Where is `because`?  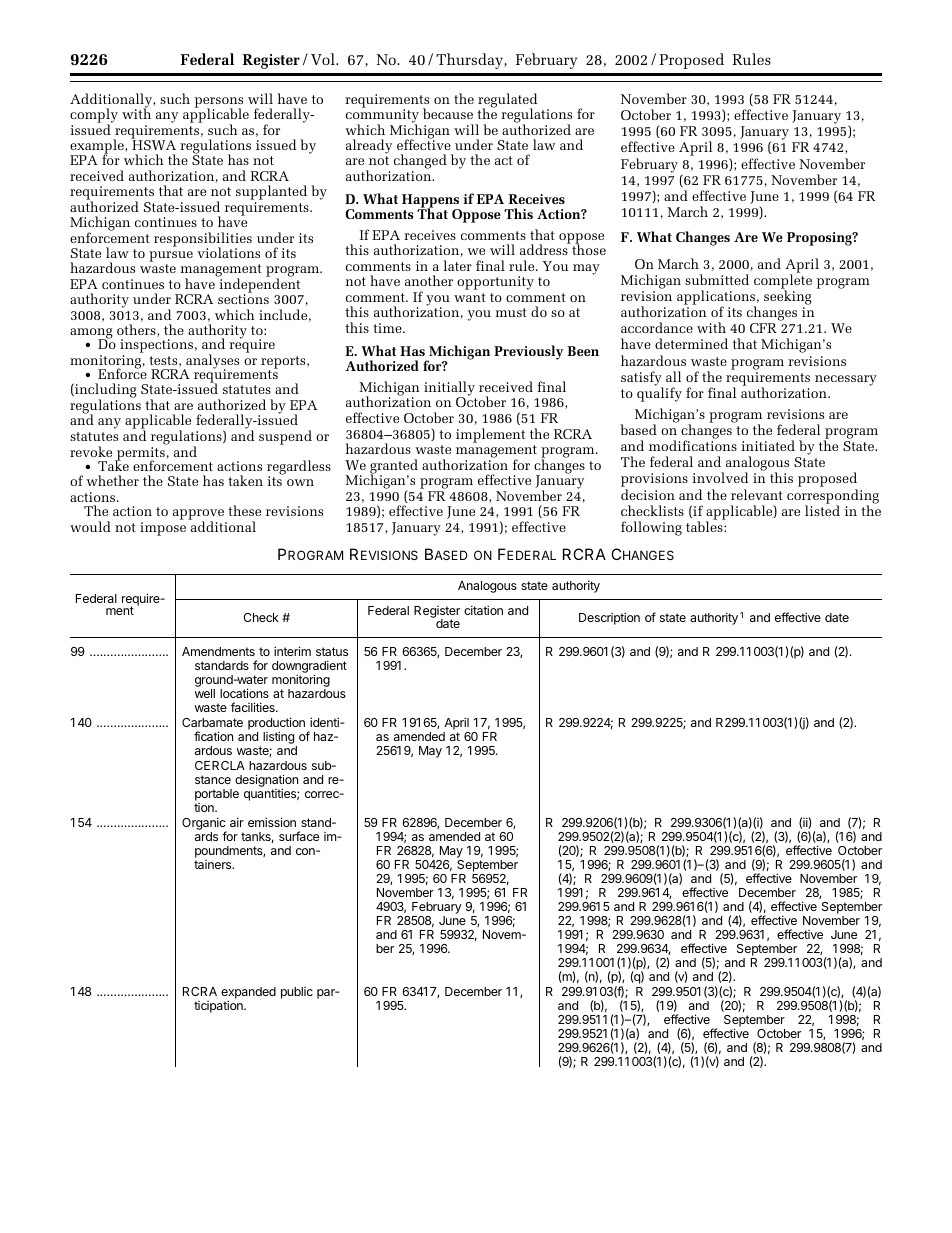
because is located at coordinates (448, 113).
